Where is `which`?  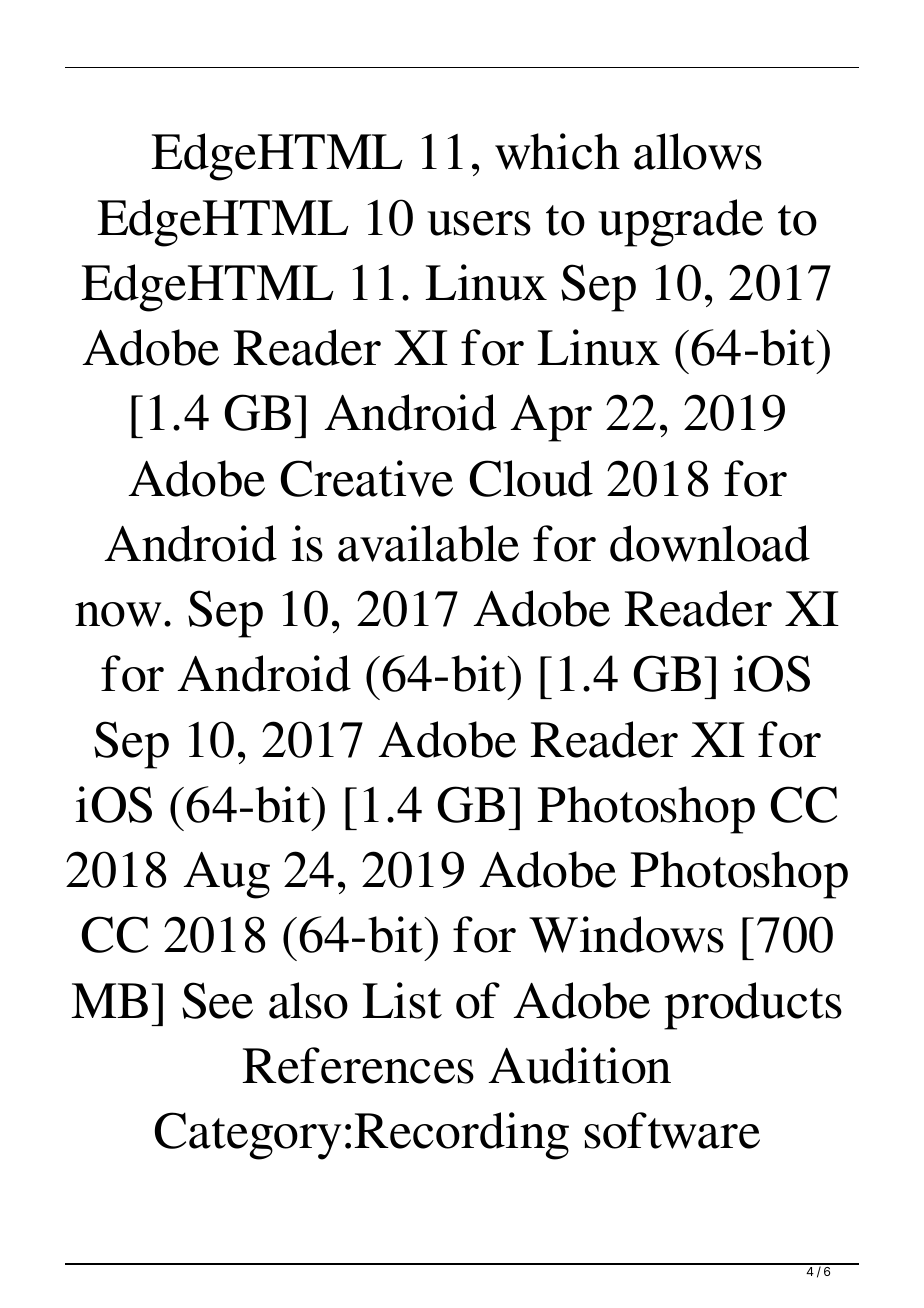 which is located at coordinates (557, 151).
